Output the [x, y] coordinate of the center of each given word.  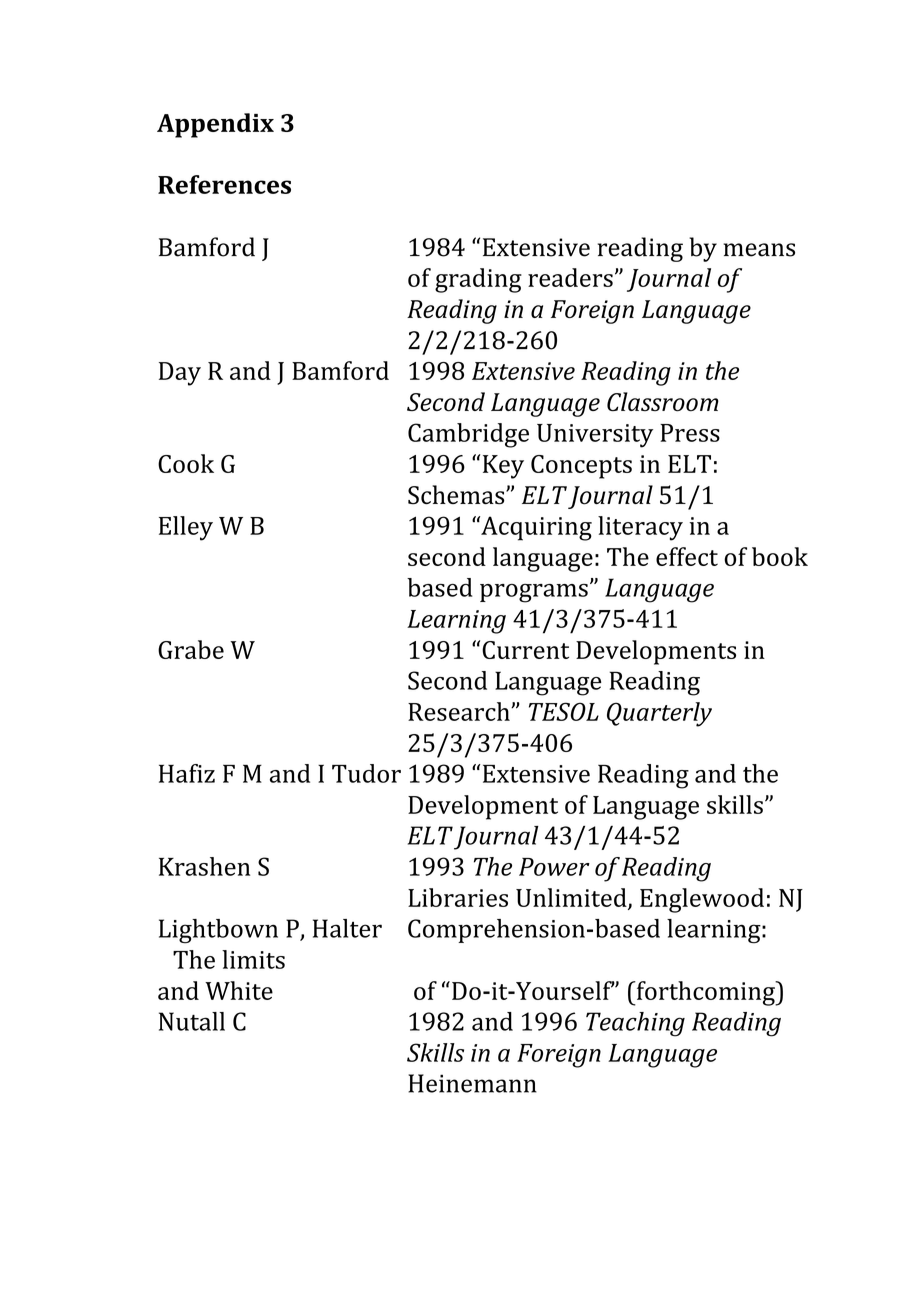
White [239, 990]
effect [687, 556]
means [759, 250]
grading [478, 280]
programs [534, 593]
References [224, 184]
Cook [186, 463]
